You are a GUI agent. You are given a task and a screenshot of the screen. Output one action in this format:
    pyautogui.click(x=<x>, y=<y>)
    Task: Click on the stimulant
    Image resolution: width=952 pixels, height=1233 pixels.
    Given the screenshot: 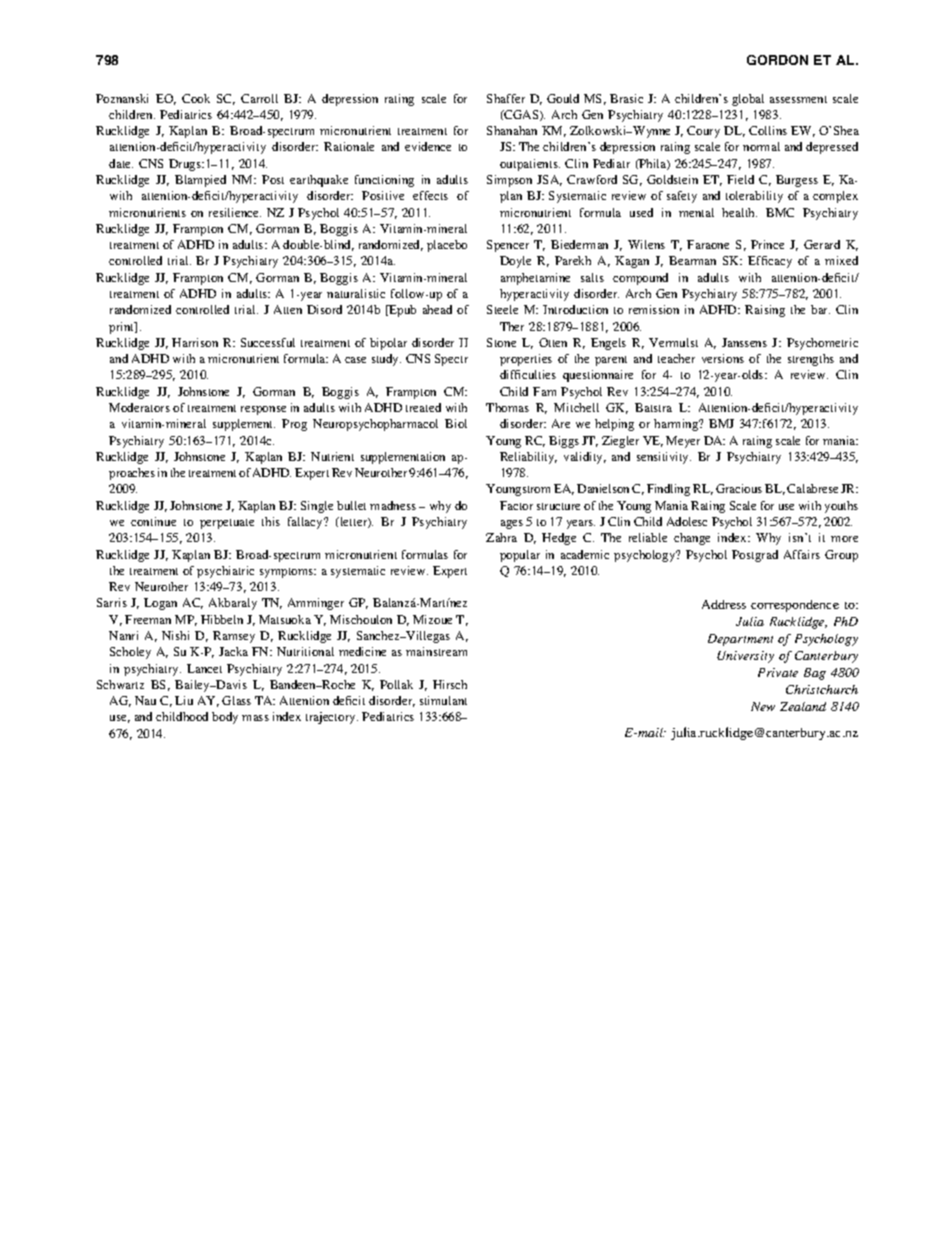 What is the action you would take?
    pyautogui.click(x=443, y=700)
